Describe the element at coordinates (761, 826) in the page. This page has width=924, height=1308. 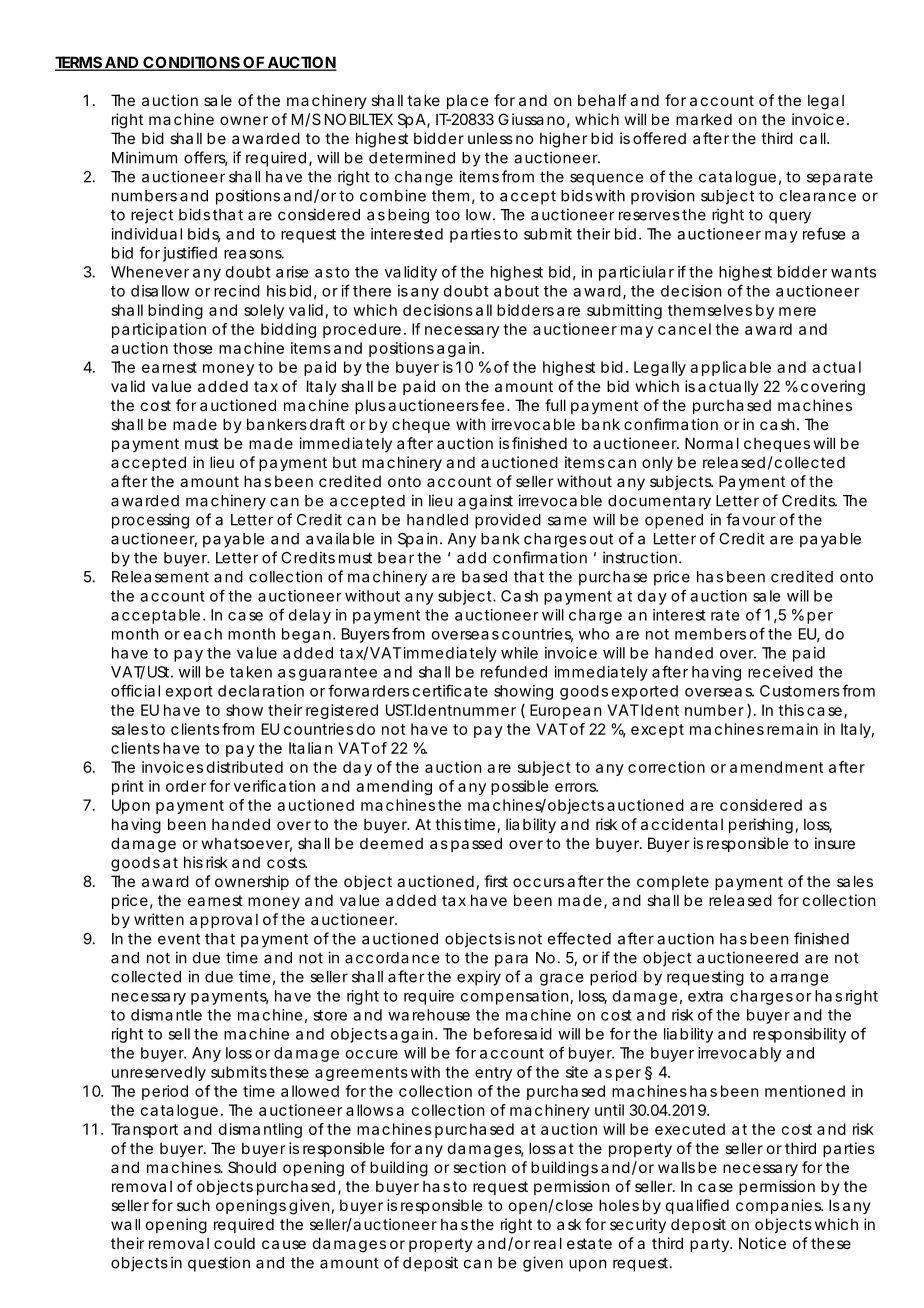
I see `perishing` at that location.
